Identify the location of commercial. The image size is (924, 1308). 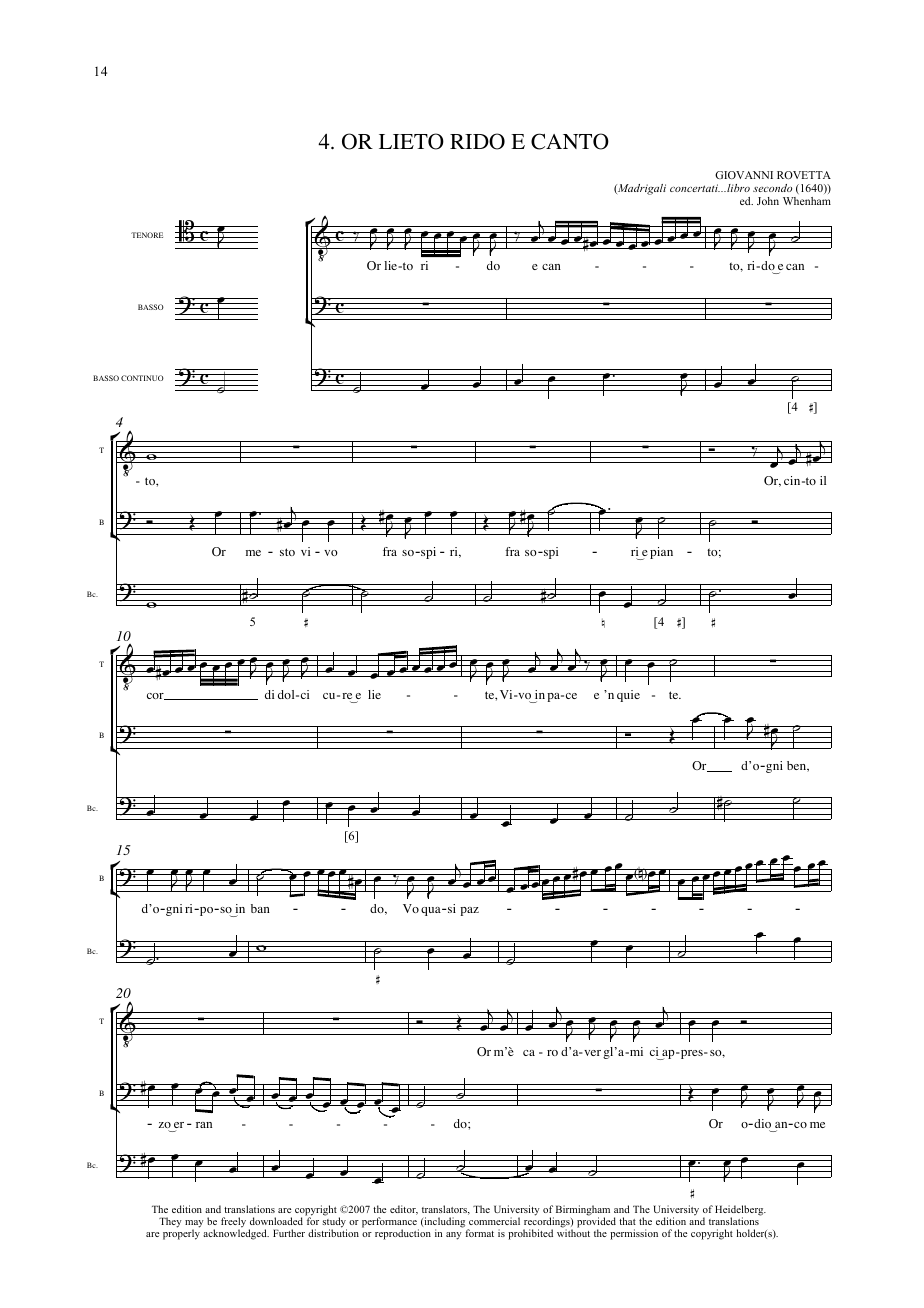
(494, 1221).
